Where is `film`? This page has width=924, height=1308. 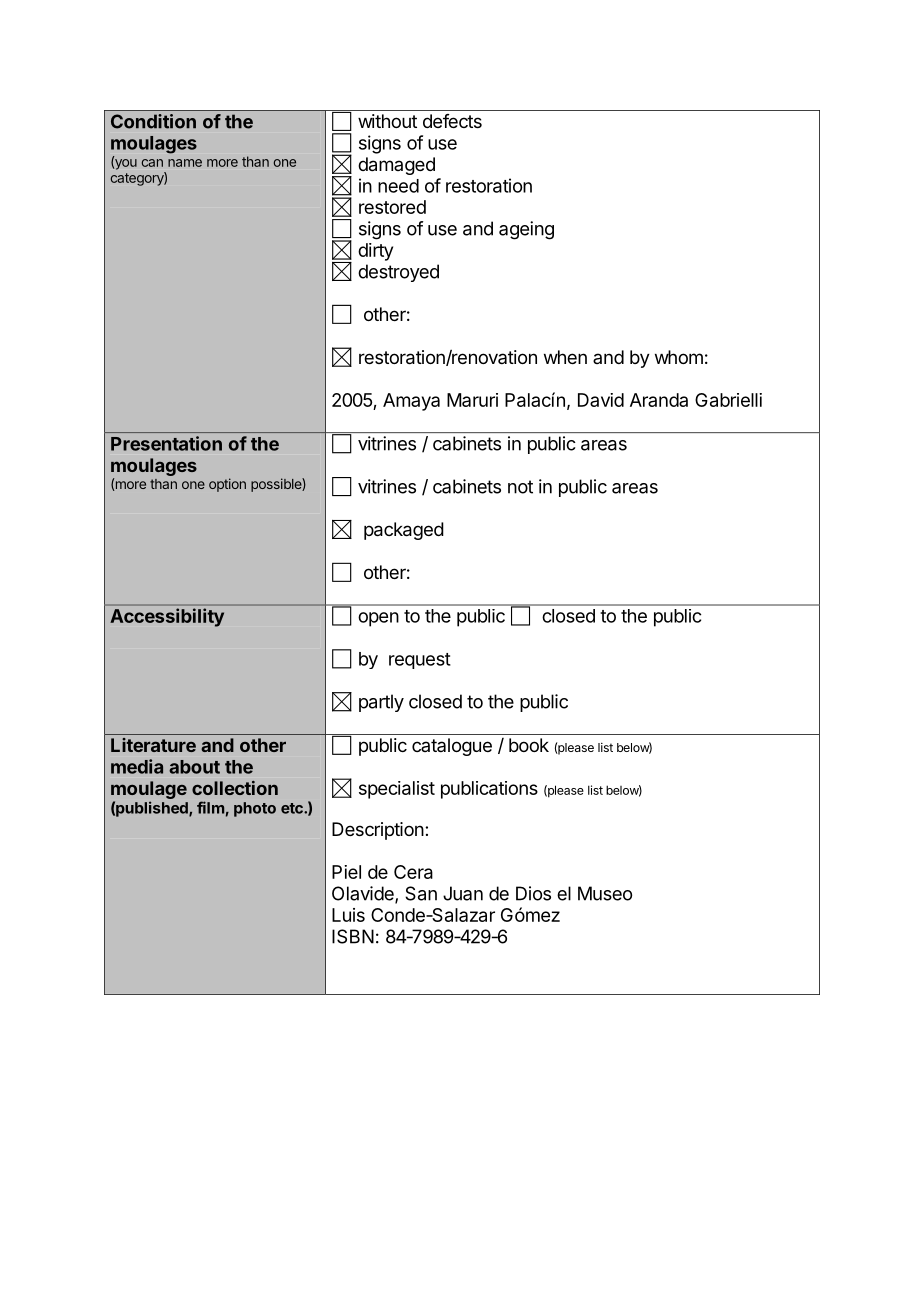 film is located at coordinates (210, 807).
